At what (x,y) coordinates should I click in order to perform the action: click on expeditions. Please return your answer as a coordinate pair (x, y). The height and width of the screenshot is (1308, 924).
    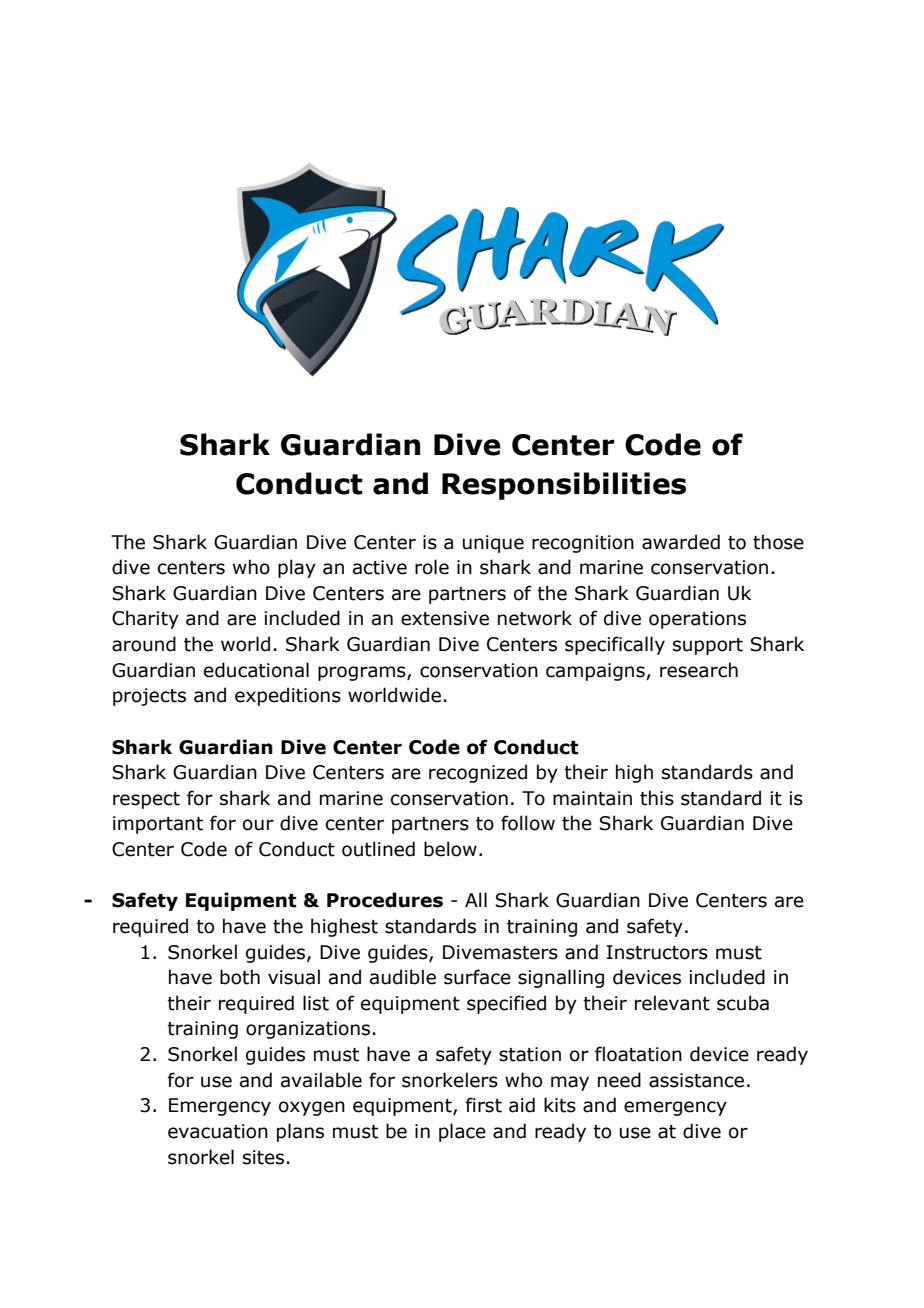
    Looking at the image, I should click on (288, 696).
